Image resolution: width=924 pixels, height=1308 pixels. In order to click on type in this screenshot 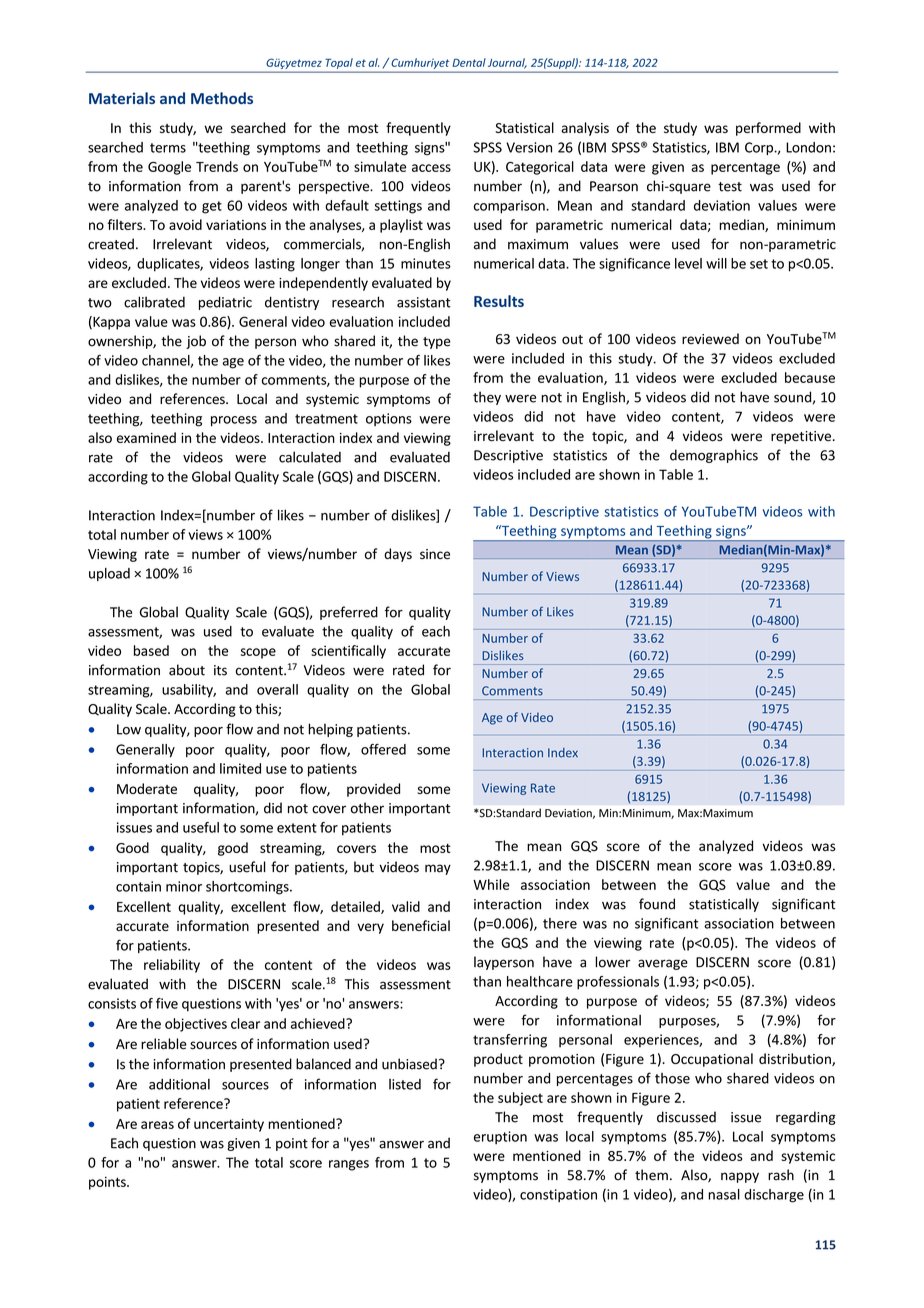, I will do `click(437, 343)`.
